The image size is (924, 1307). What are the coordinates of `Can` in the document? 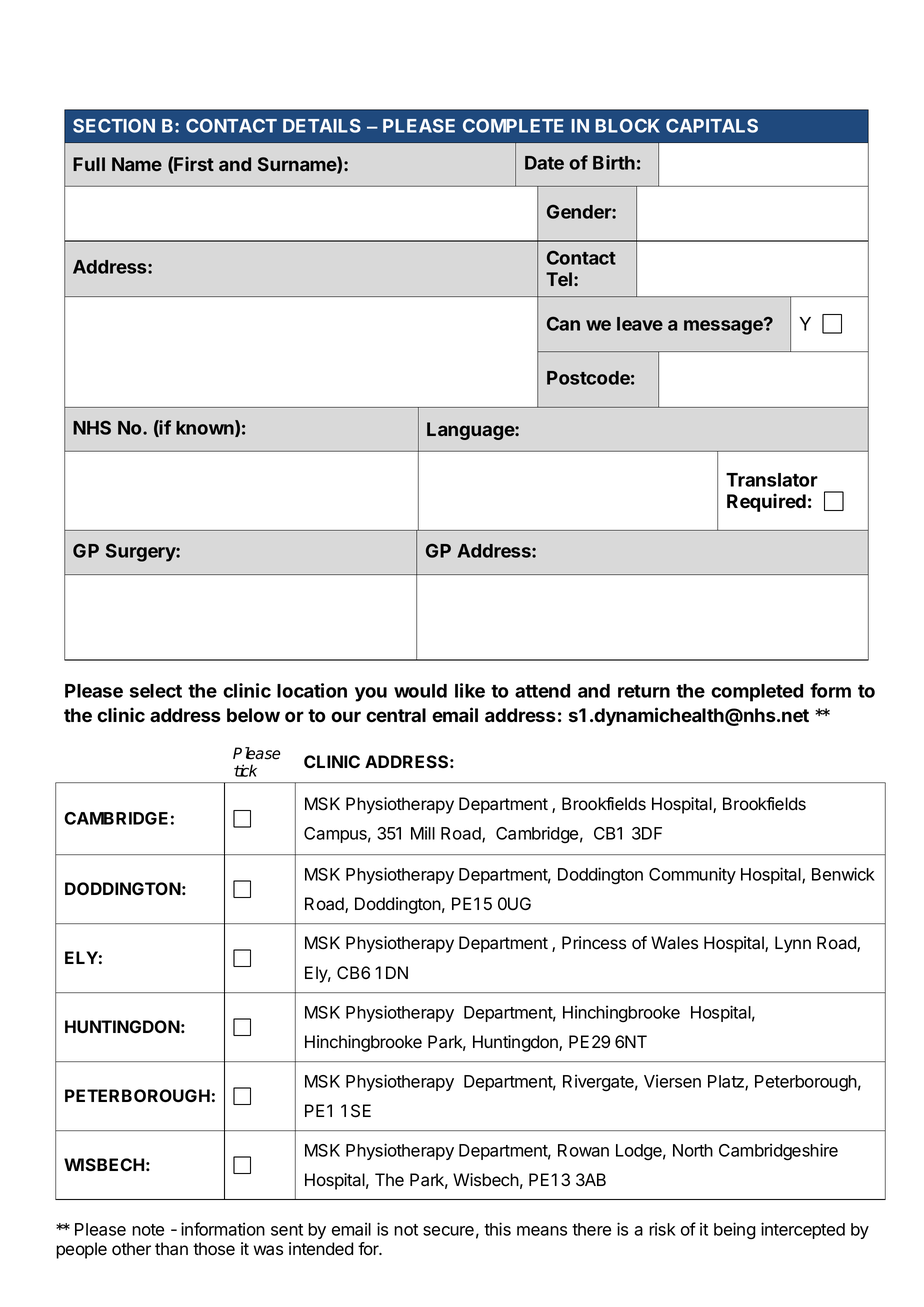 It's located at (563, 323).
